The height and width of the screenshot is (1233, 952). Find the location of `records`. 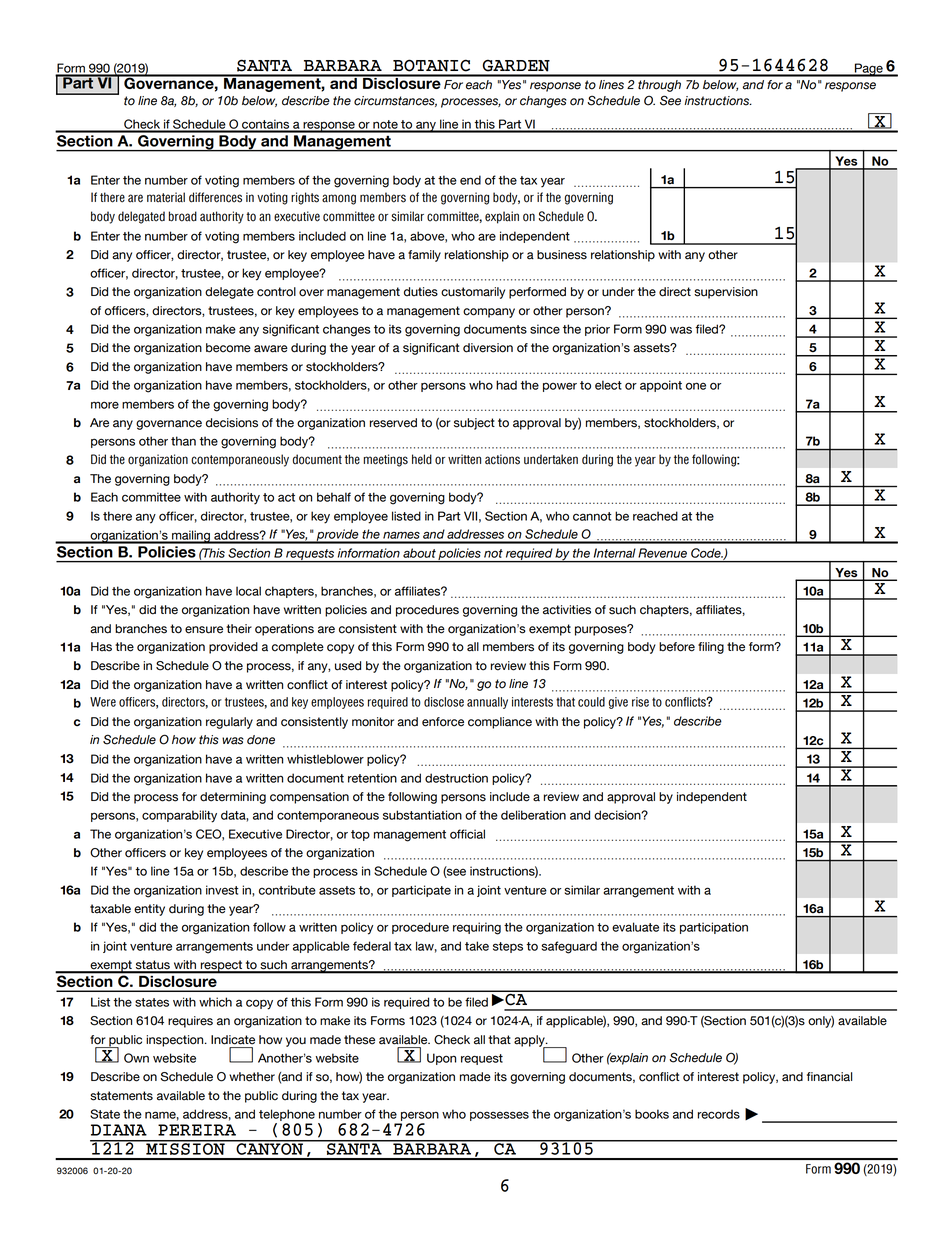

records is located at coordinates (719, 1114).
